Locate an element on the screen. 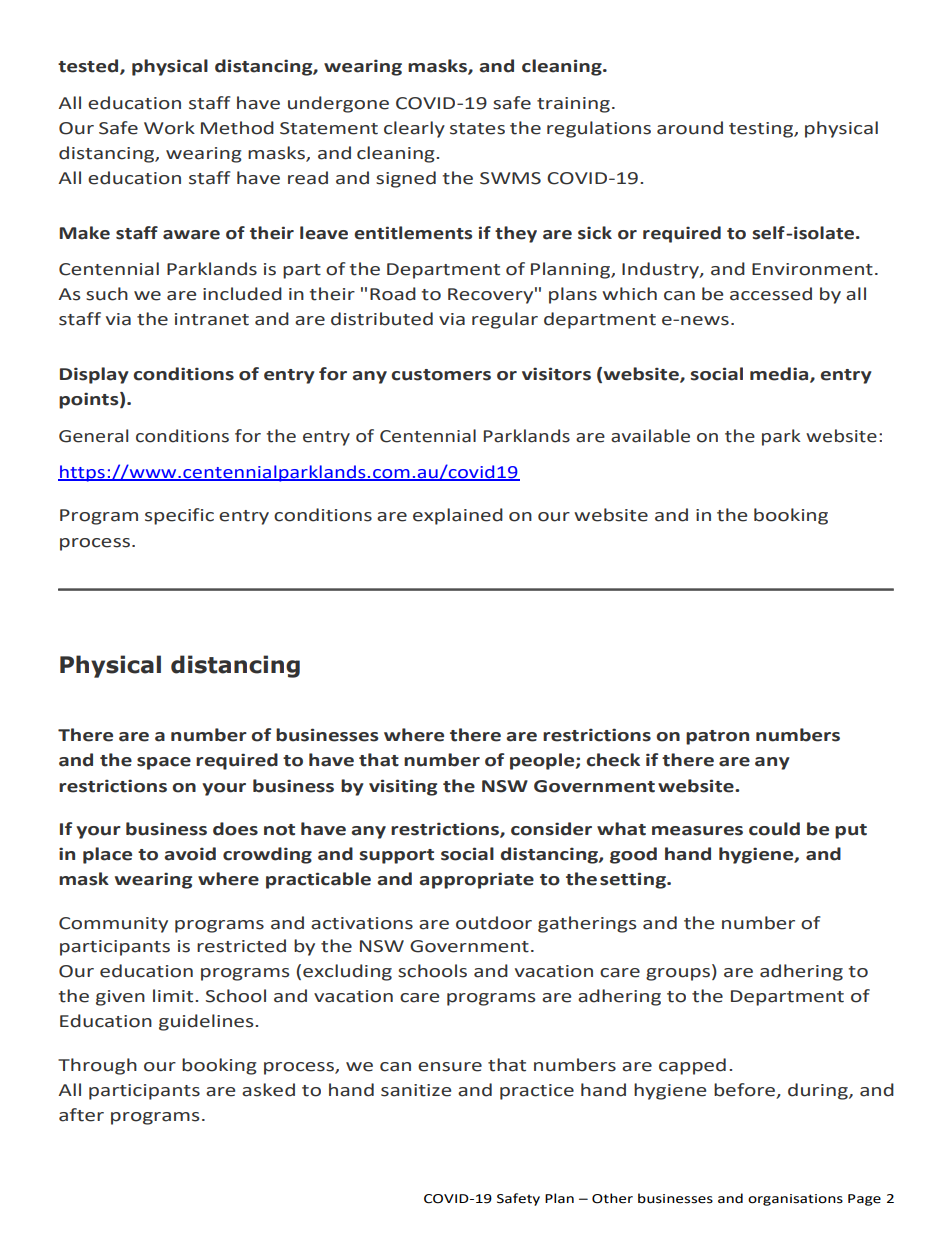 Image resolution: width=952 pixels, height=1233 pixels. around is located at coordinates (690, 128).
